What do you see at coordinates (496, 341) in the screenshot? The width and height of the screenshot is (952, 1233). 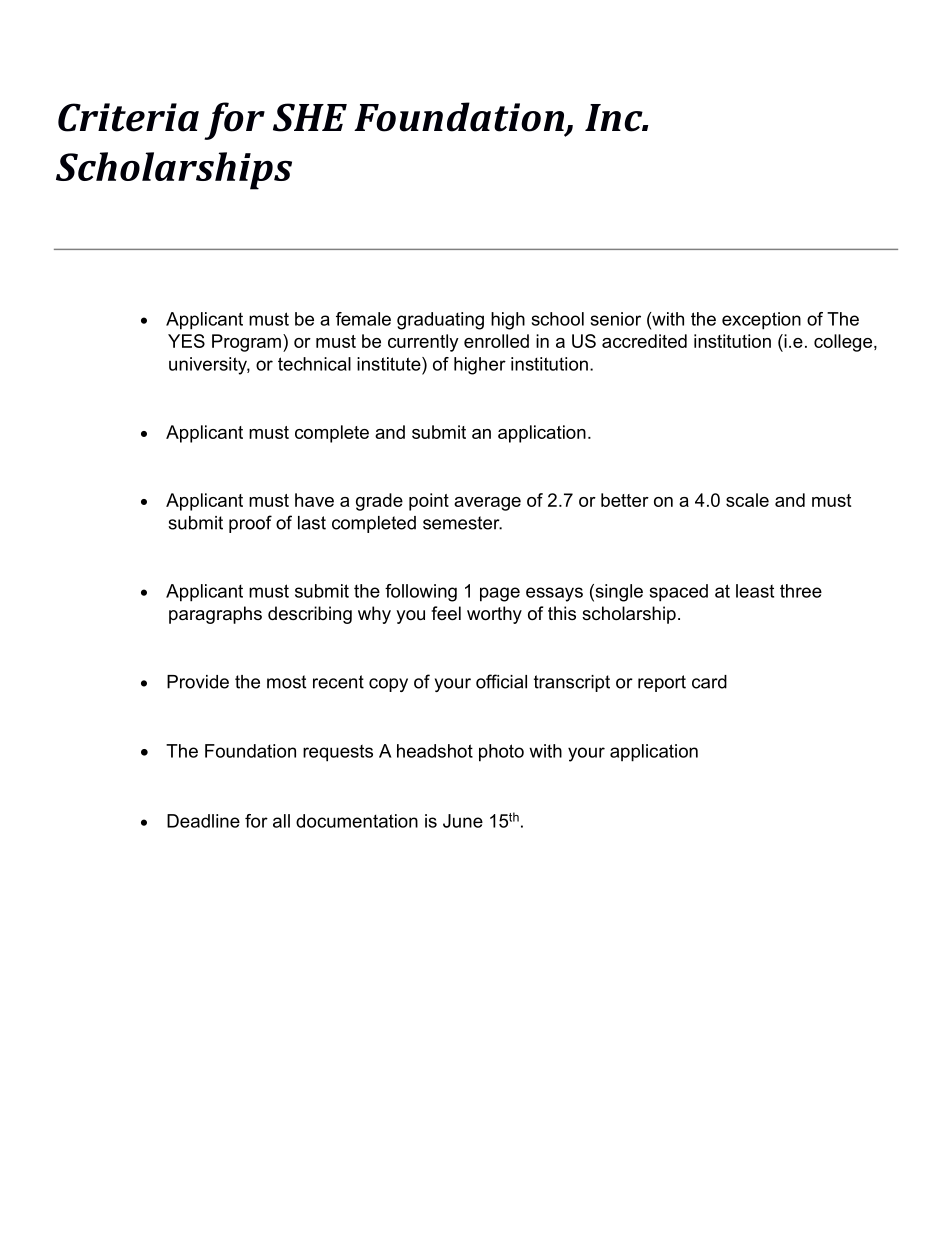 I see `enrolled` at bounding box center [496, 341].
